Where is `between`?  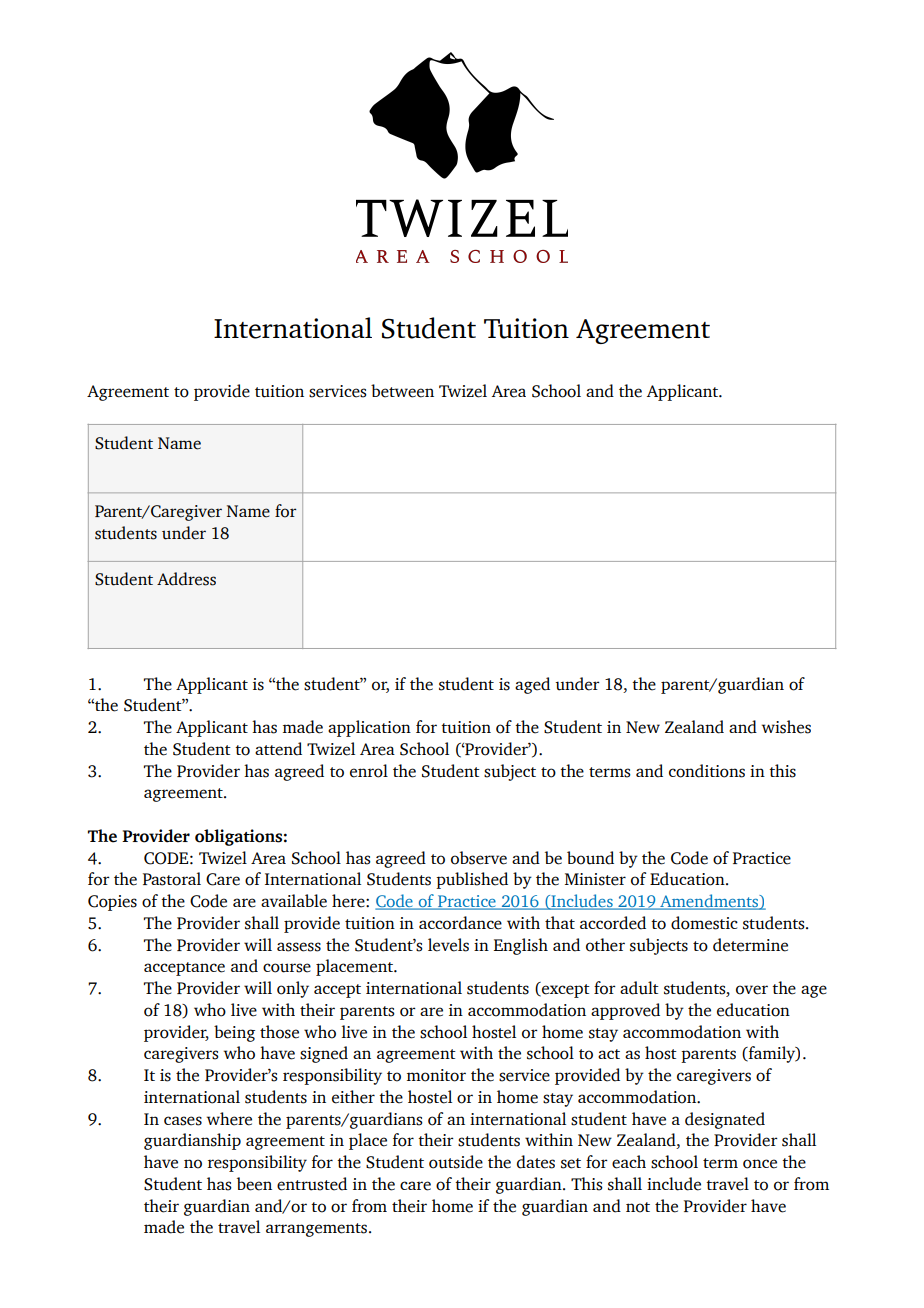
between is located at coordinates (402, 391).
